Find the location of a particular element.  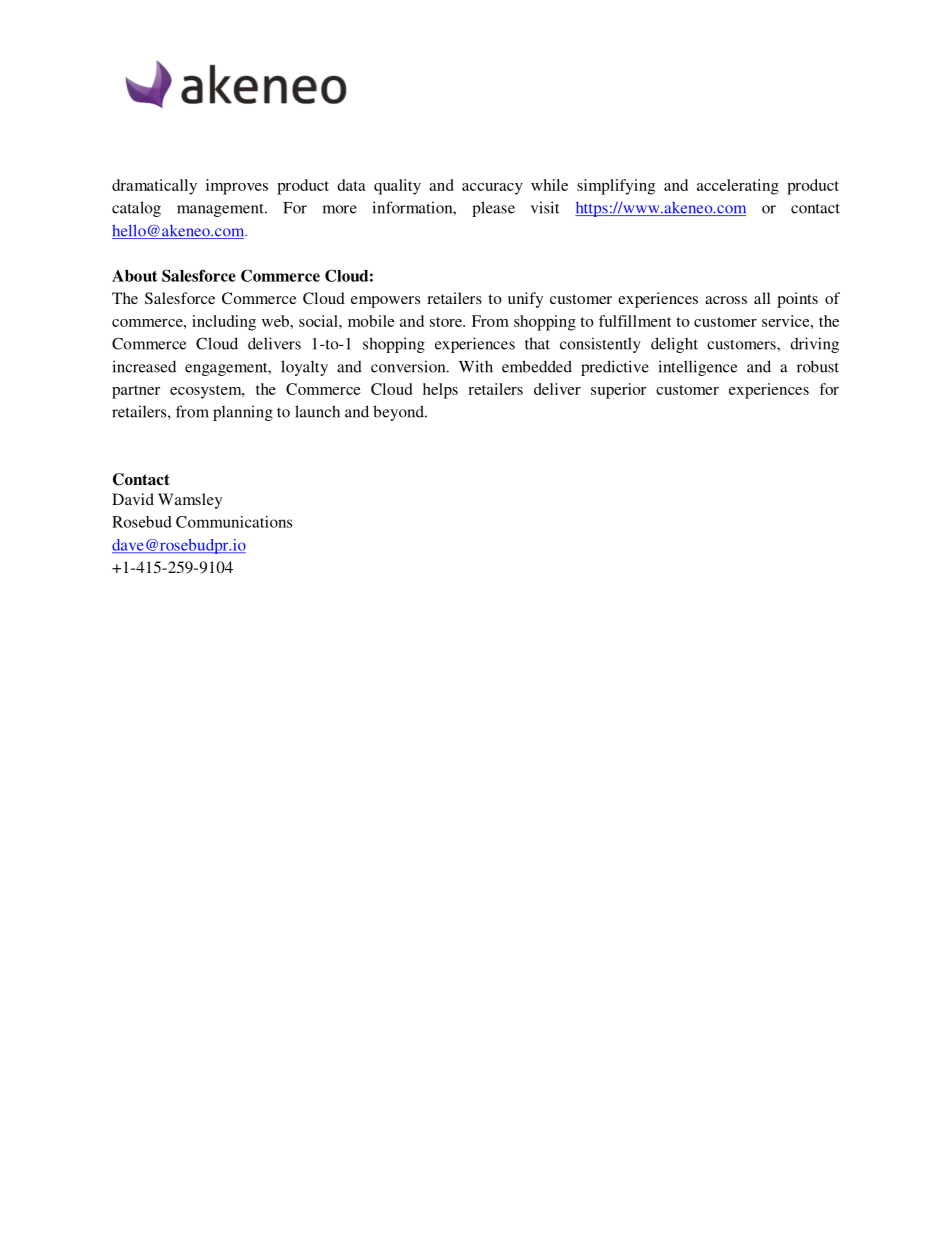

About is located at coordinates (134, 276).
